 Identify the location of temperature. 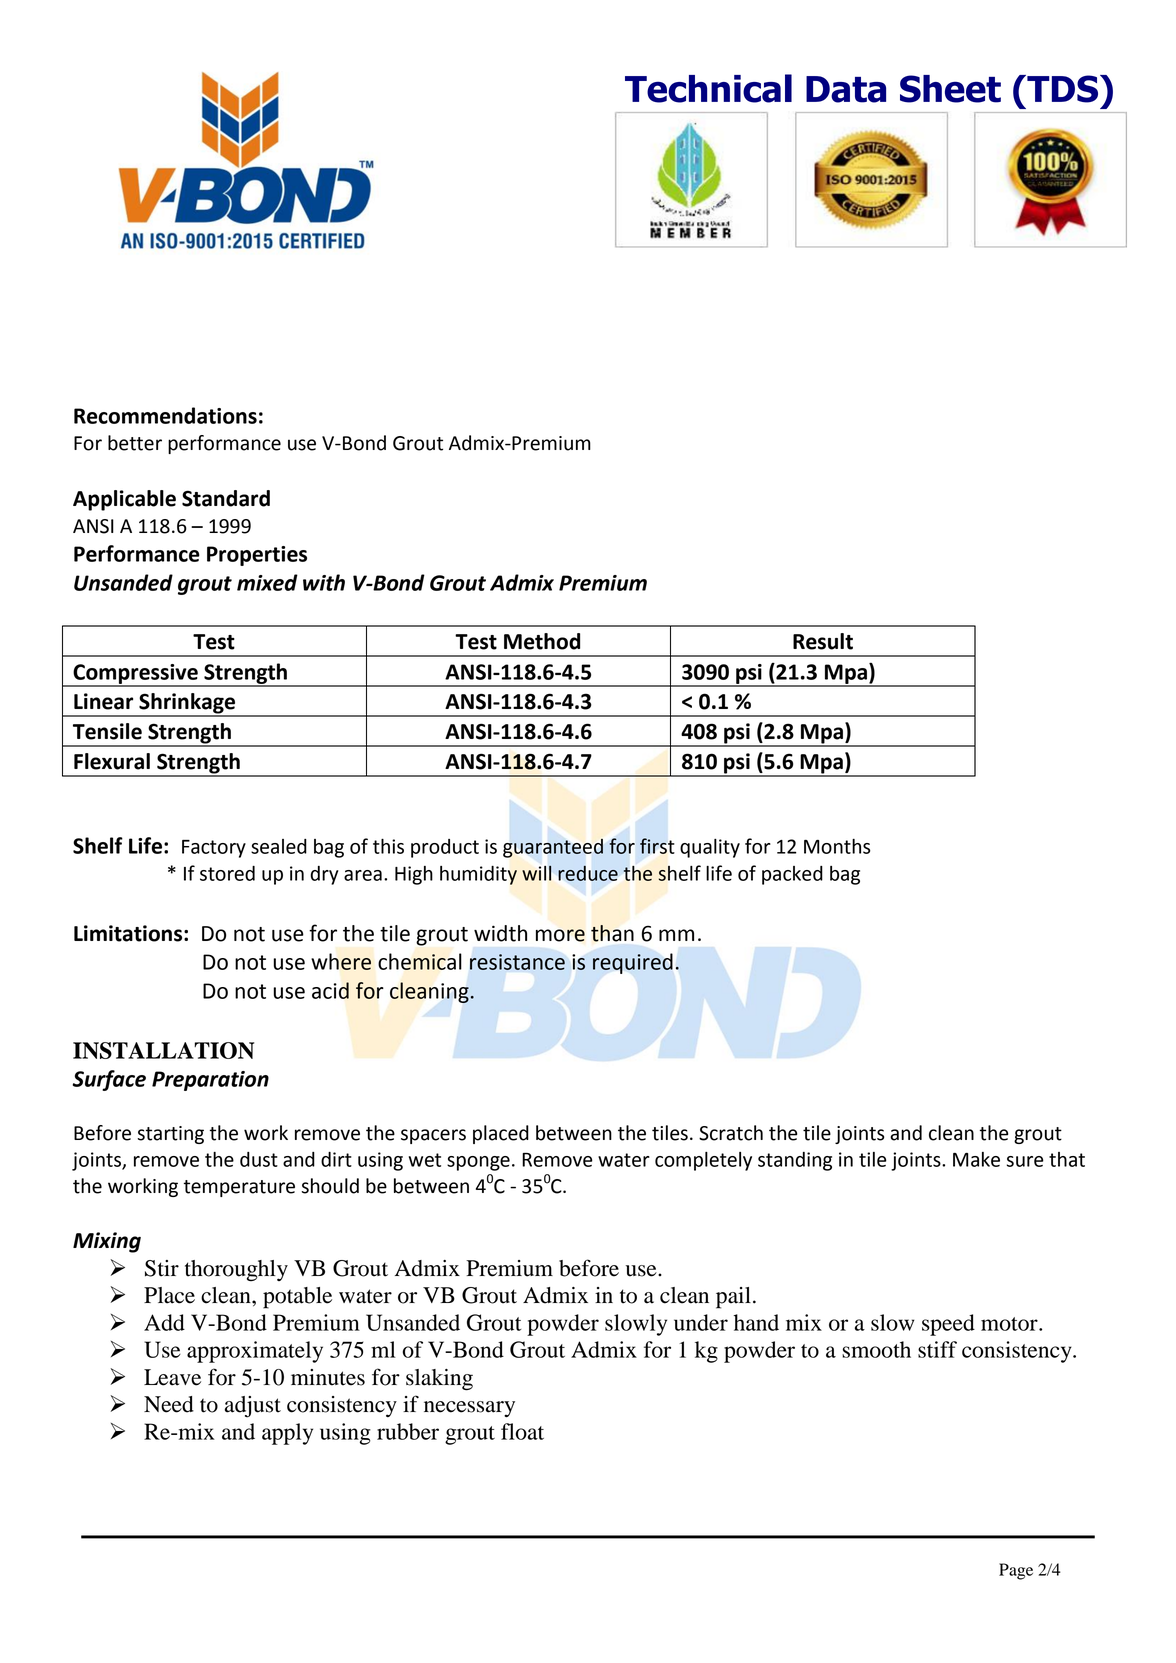
(239, 1188).
